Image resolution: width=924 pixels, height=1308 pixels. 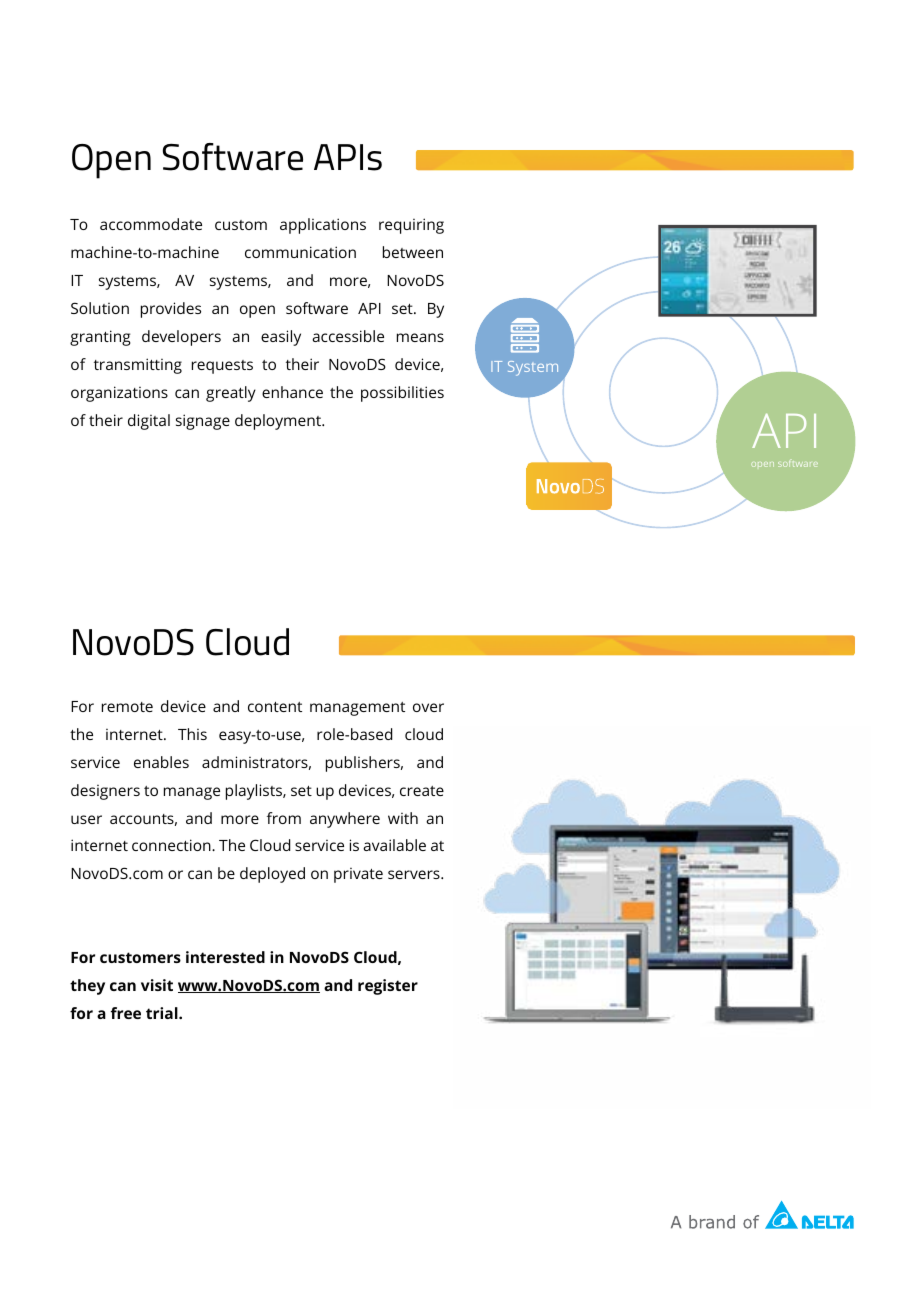 I want to click on between, so click(x=413, y=252).
